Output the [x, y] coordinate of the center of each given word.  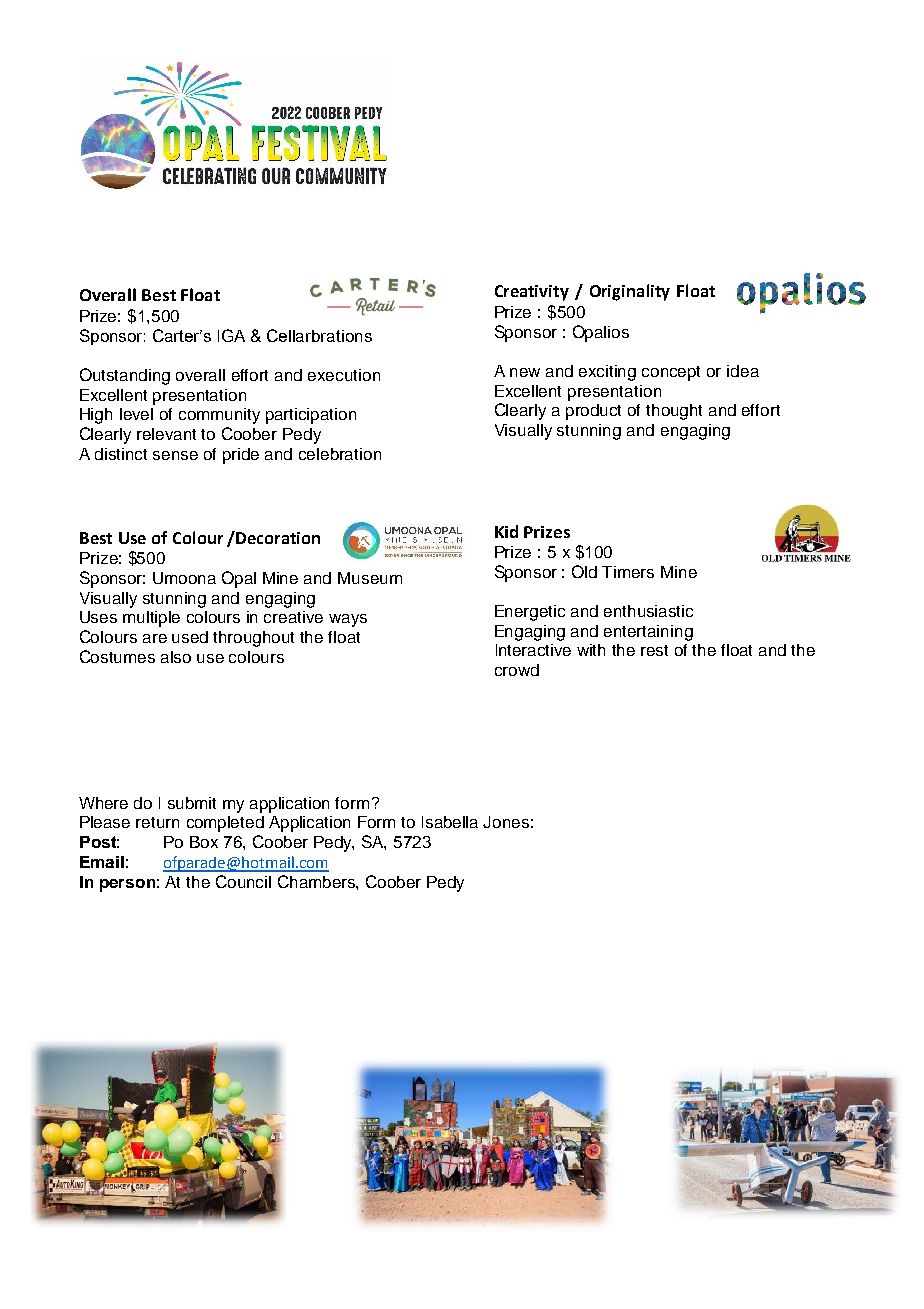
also [176, 657]
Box [204, 842]
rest [654, 650]
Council [243, 881]
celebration [340, 454]
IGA [231, 335]
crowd [517, 670]
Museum [370, 578]
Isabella [450, 822]
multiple [151, 619]
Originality [630, 292]
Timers [628, 572]
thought [674, 412]
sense [175, 455]
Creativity [532, 293]
